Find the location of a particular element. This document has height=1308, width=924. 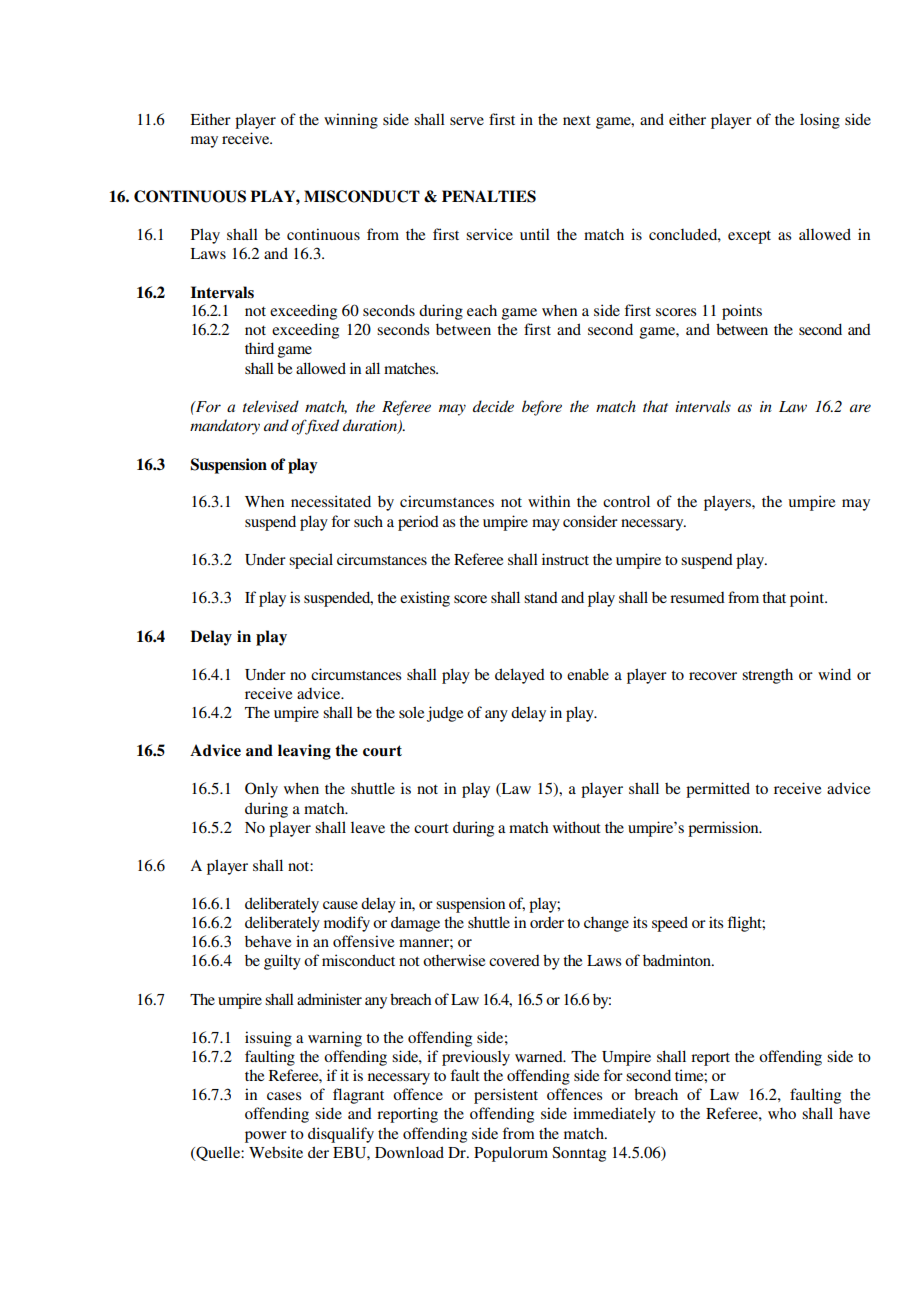

winning is located at coordinates (351, 121).
